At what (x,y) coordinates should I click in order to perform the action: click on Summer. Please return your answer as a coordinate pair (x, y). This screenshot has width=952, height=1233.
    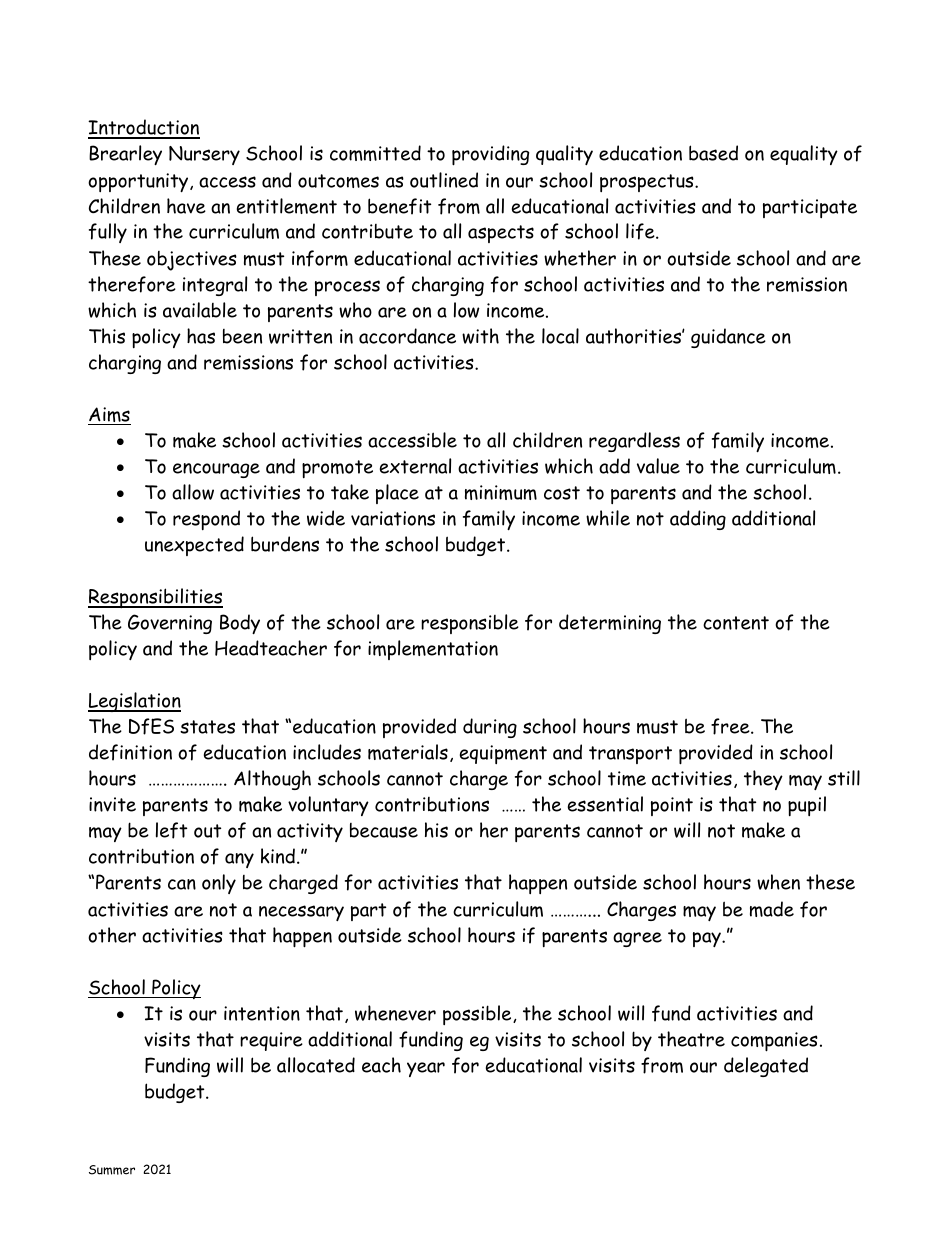
    Looking at the image, I should click on (112, 1170).
